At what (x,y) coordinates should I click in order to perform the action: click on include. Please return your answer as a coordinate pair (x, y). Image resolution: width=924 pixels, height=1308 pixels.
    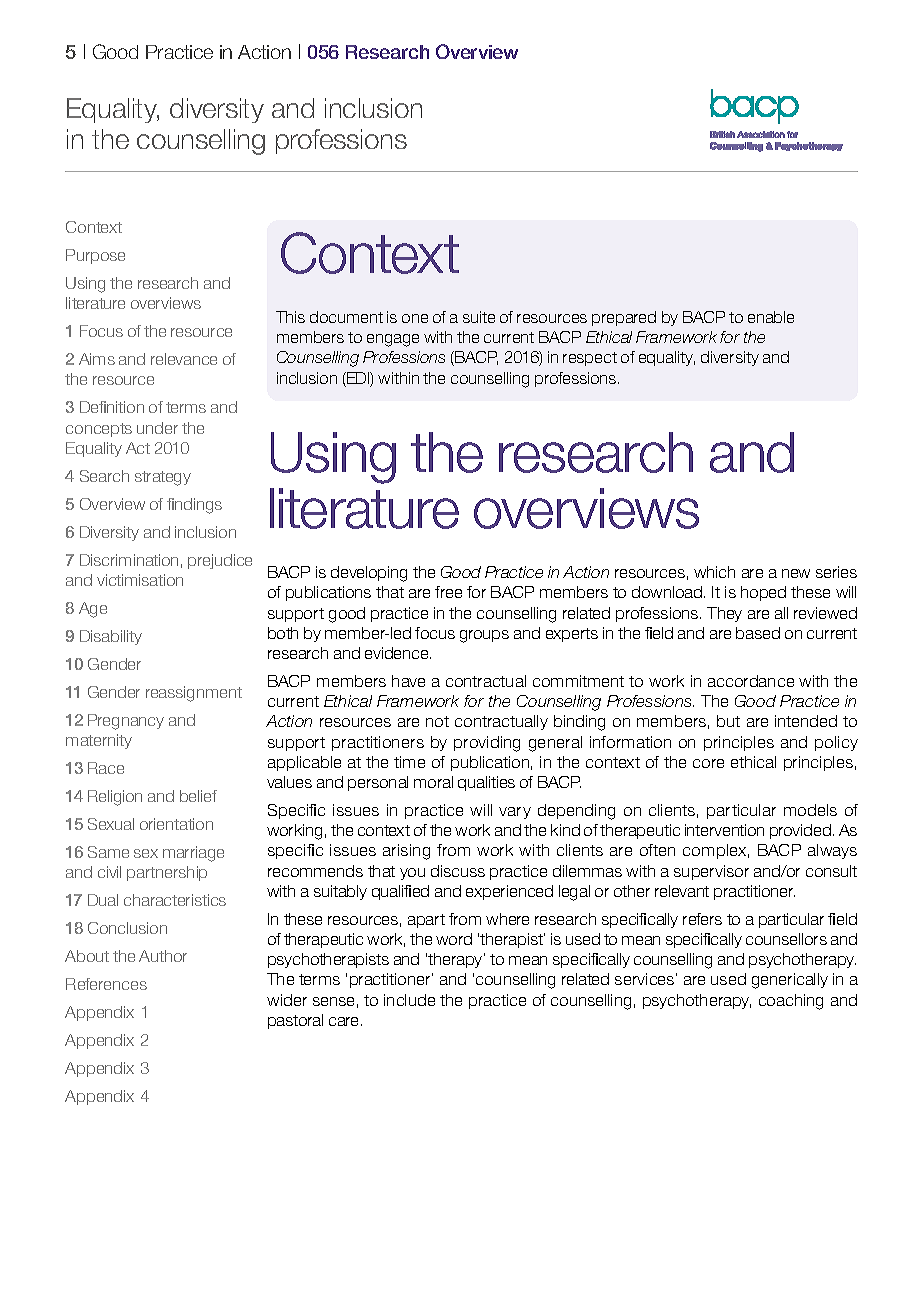
    Looking at the image, I should click on (409, 1000).
